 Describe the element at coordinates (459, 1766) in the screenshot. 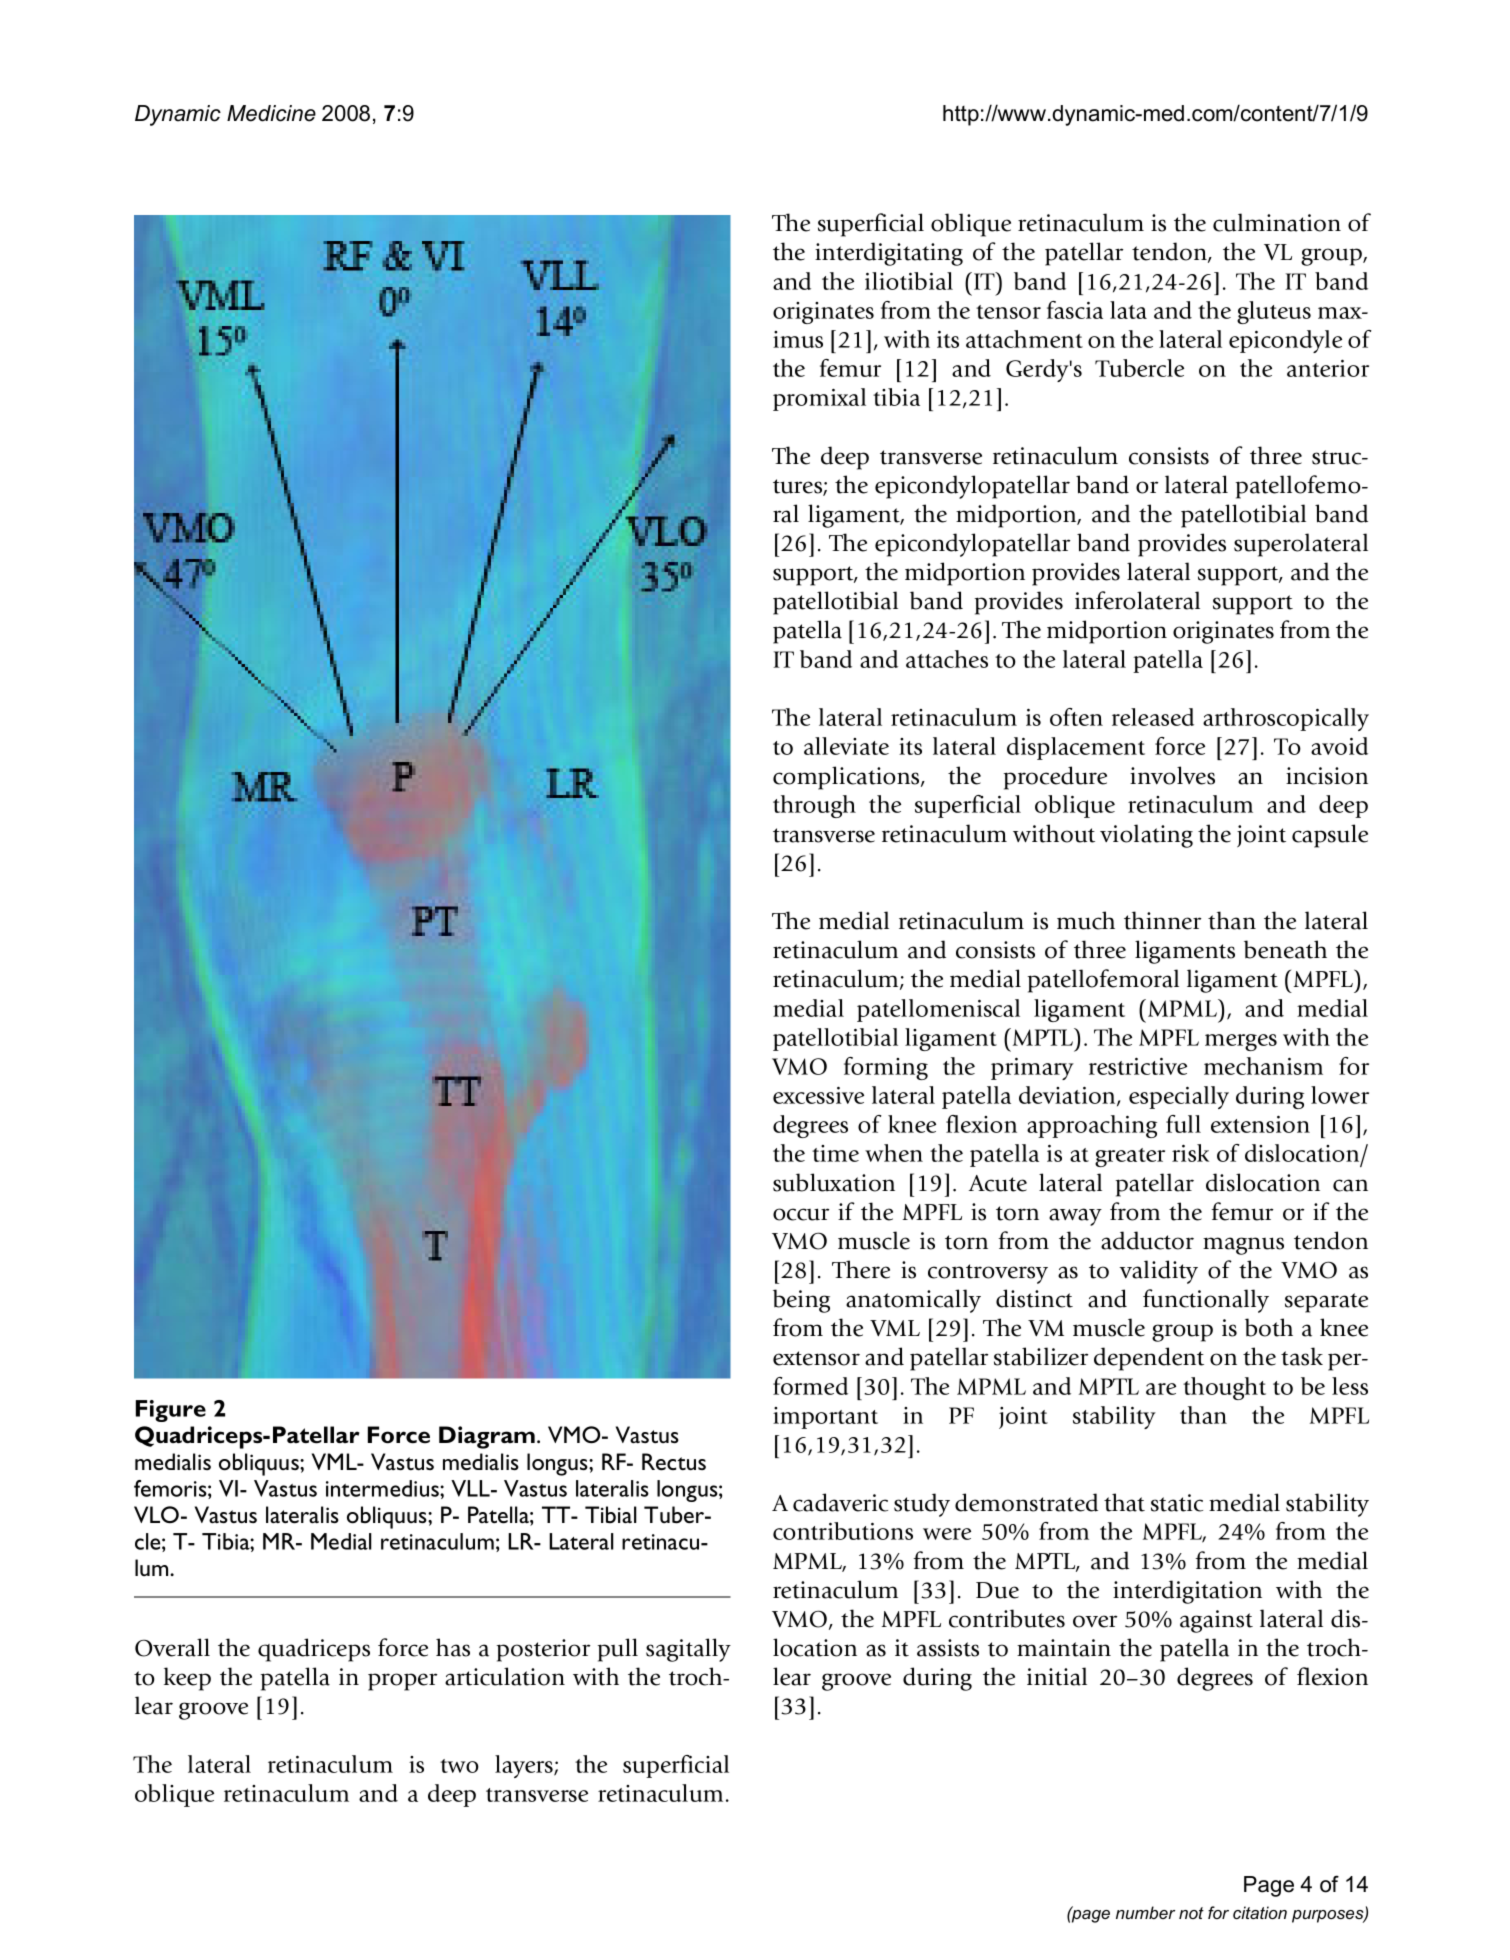

I see `two` at that location.
